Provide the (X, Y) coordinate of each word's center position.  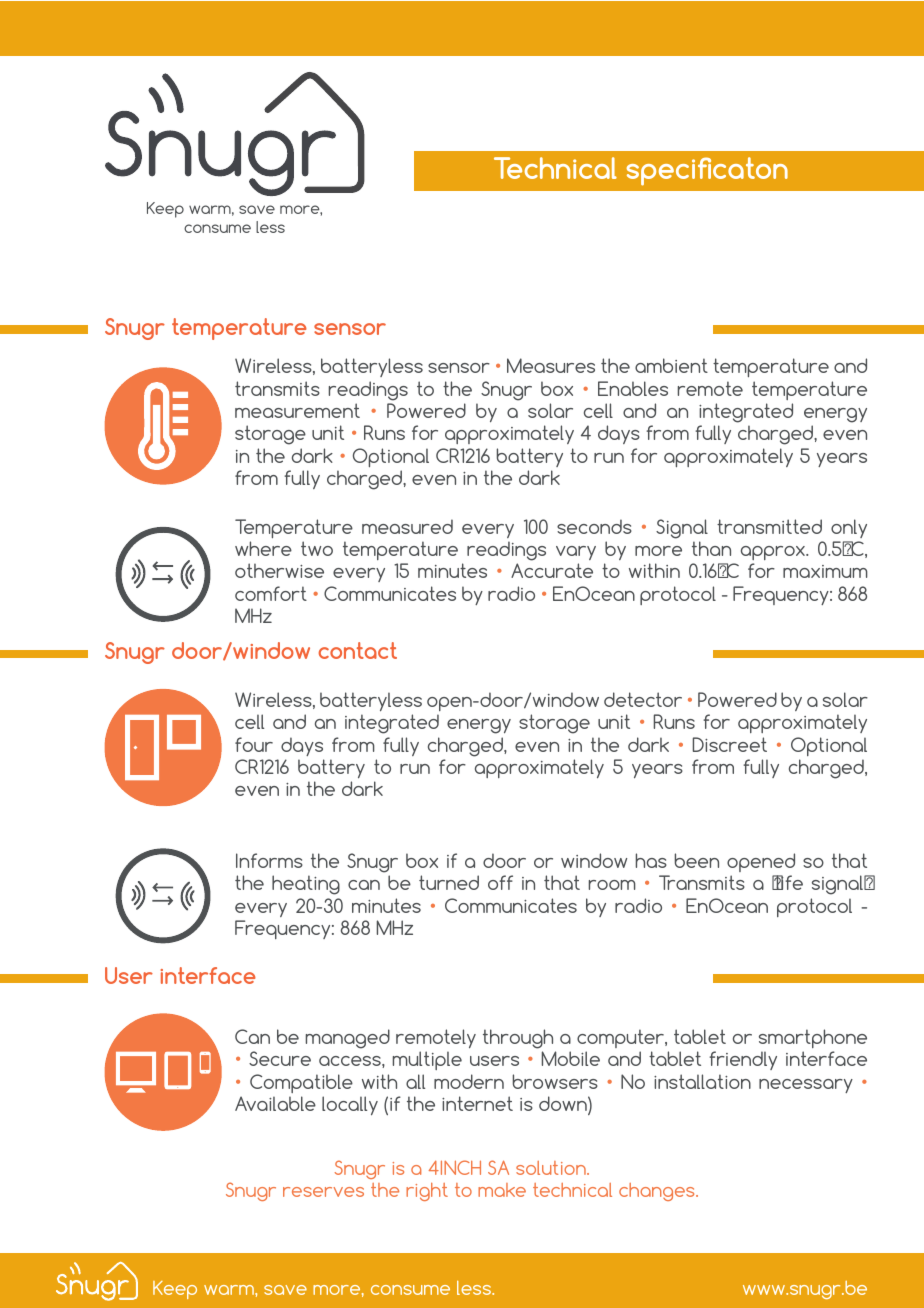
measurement (297, 410)
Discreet (730, 744)
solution (552, 1168)
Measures (551, 365)
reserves (323, 1192)
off (500, 882)
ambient (671, 365)
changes (658, 1192)
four (254, 744)
